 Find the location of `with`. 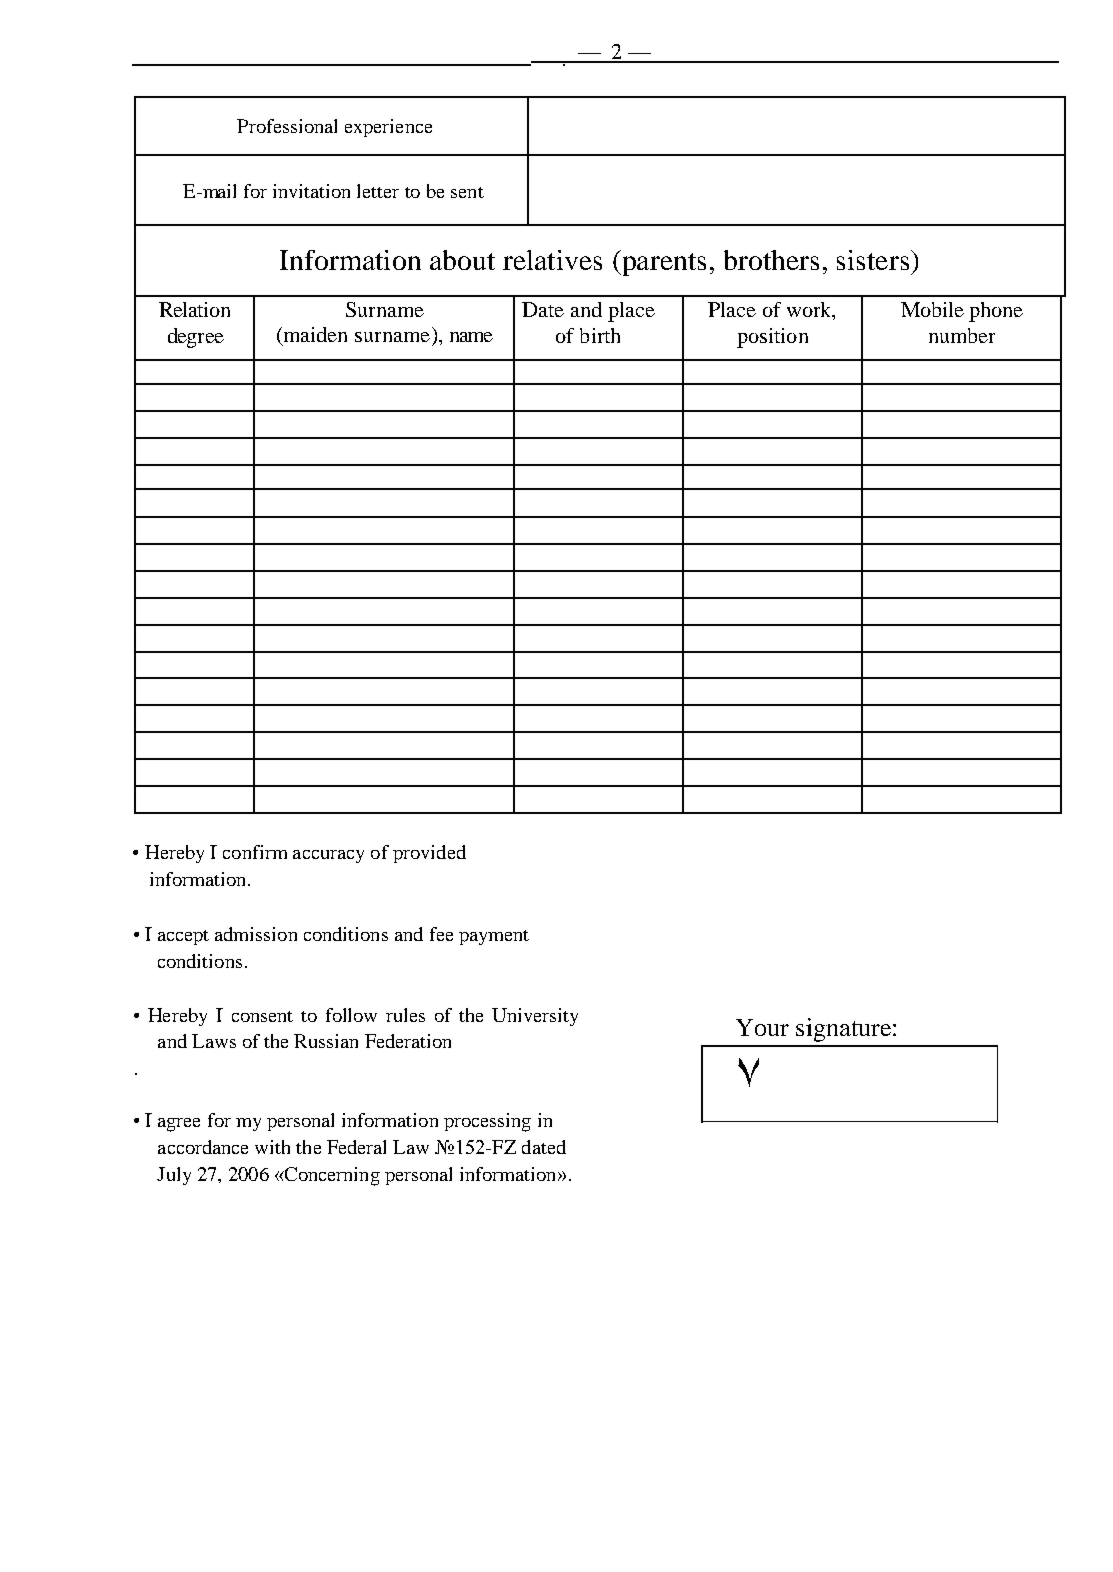

with is located at coordinates (272, 1147).
